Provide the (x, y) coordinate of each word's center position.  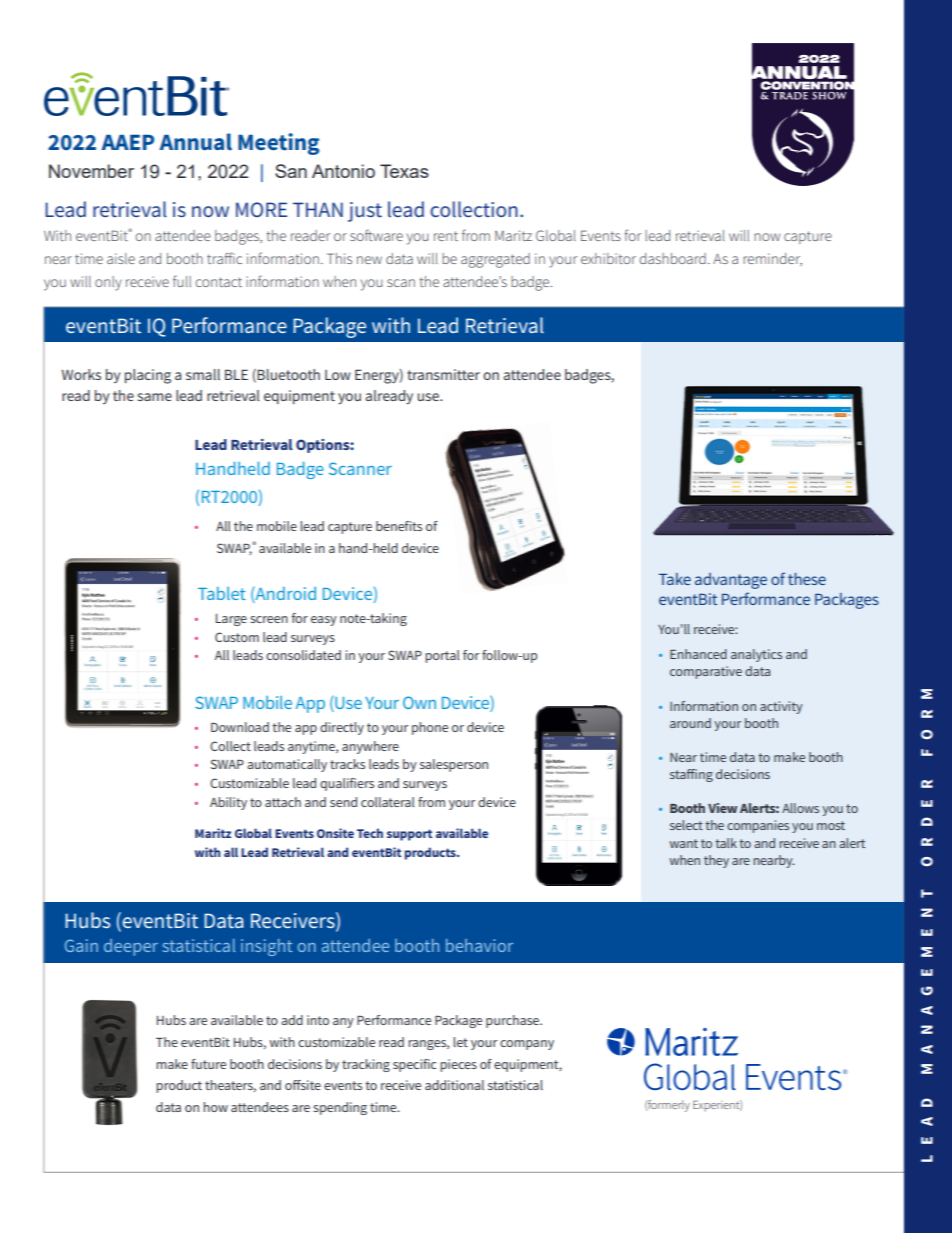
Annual (195, 142)
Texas (404, 171)
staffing (691, 775)
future (208, 1064)
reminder (772, 259)
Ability (228, 803)
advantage (731, 581)
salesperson (454, 765)
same (154, 397)
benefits (399, 526)
